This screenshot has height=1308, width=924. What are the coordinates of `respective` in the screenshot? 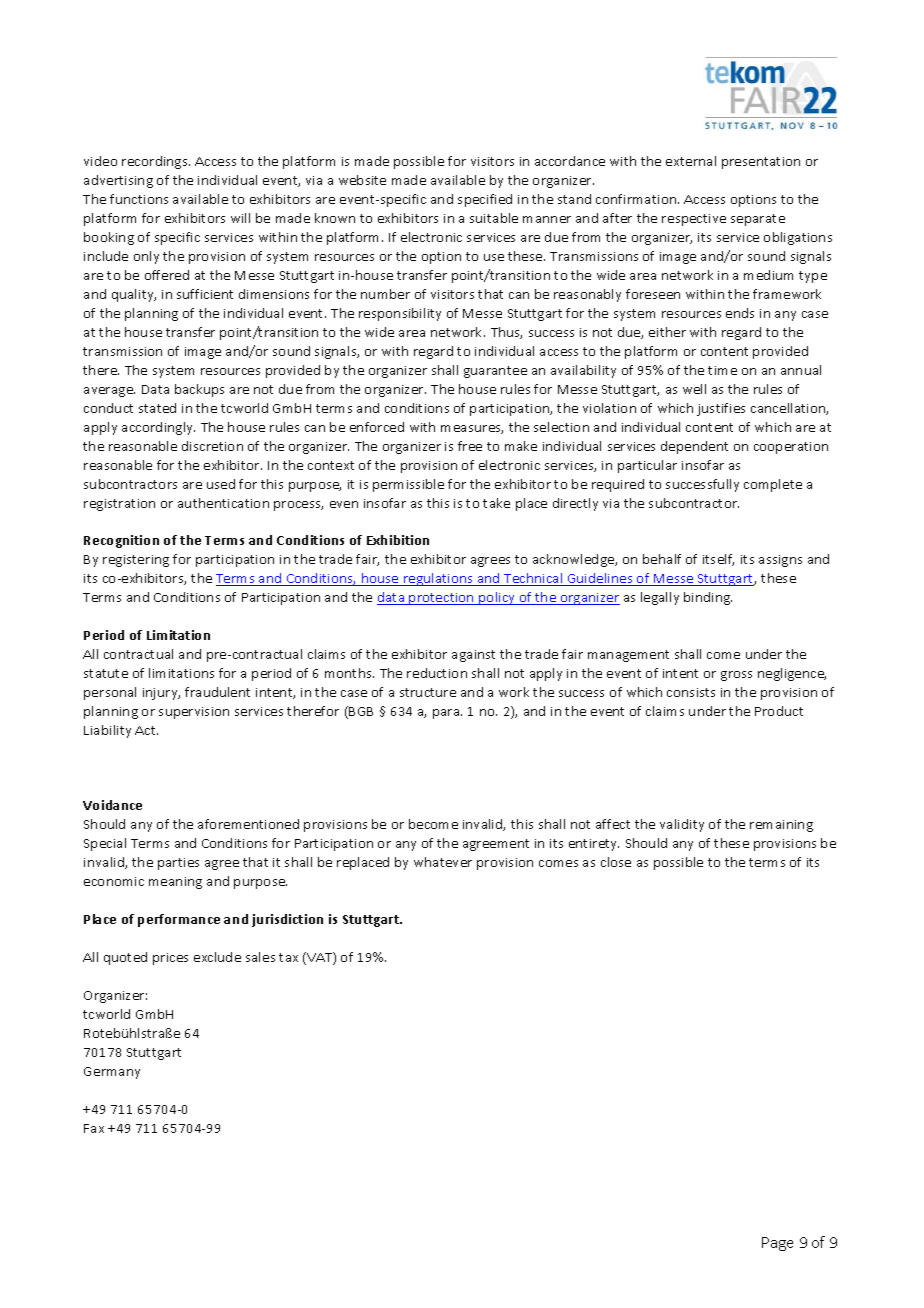 It's located at (694, 220).
